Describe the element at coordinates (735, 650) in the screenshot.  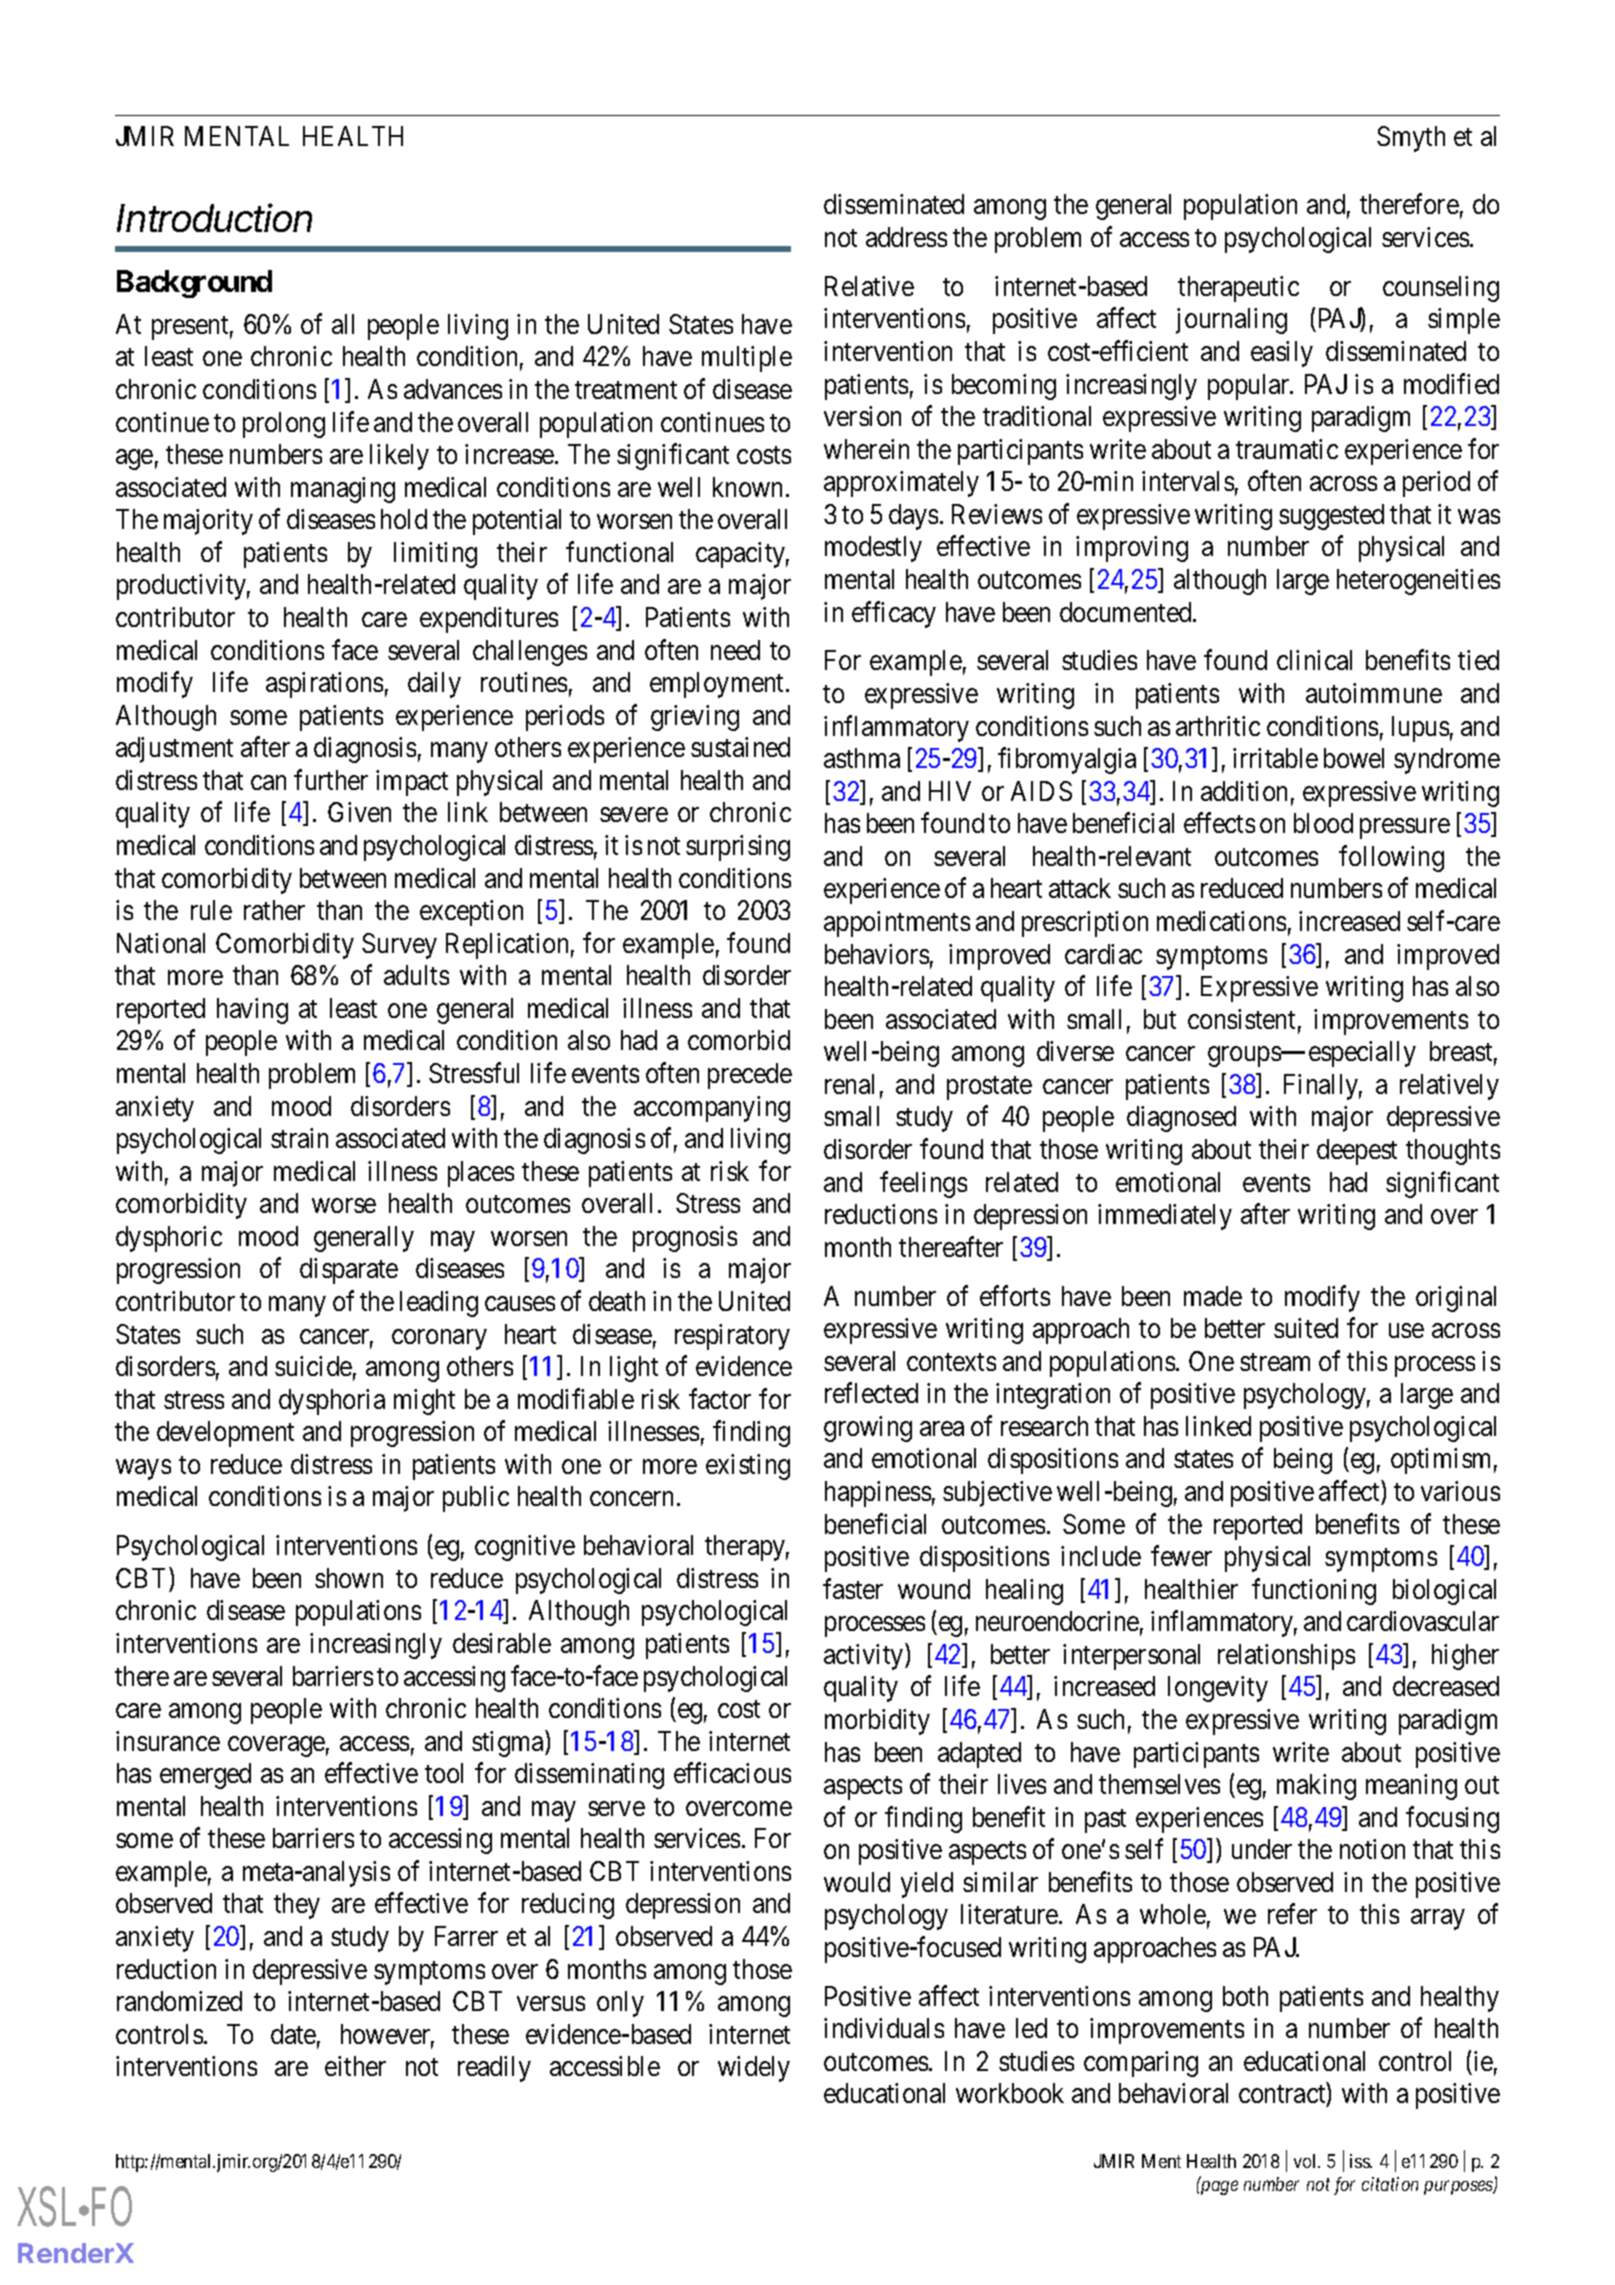
I see `need` at that location.
